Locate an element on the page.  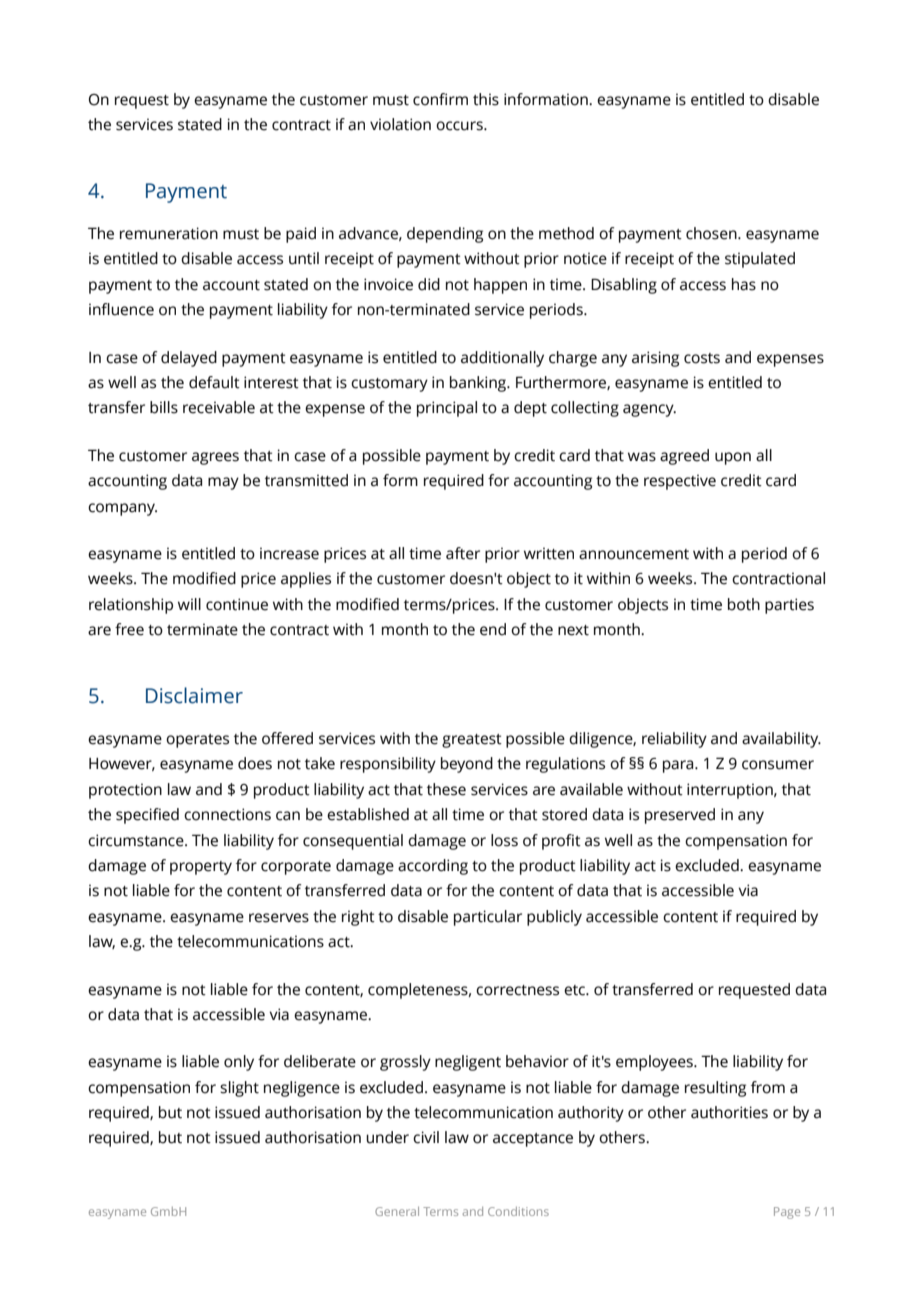
slight is located at coordinates (239, 1089).
